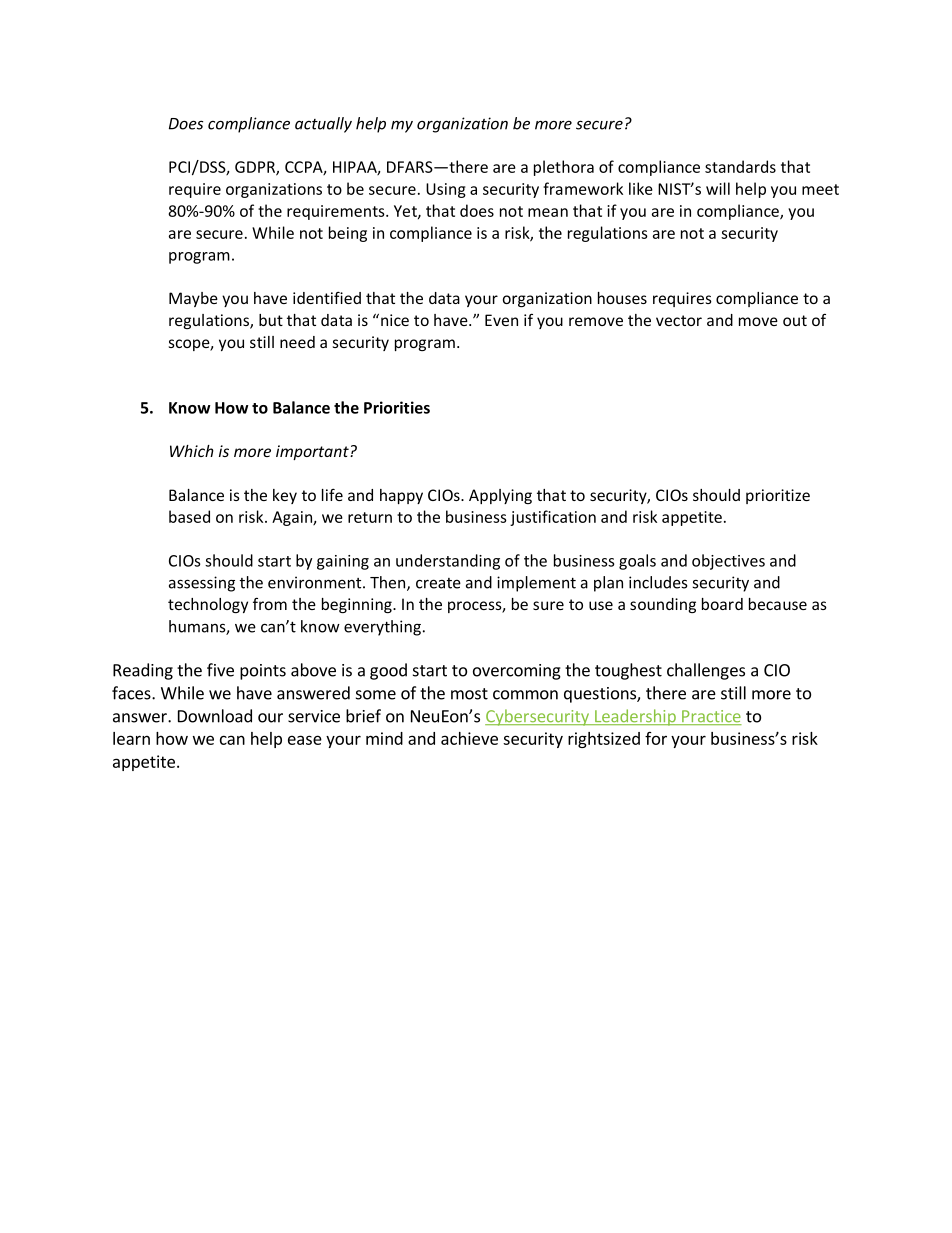 Image resolution: width=952 pixels, height=1233 pixels. What do you see at coordinates (323, 125) in the image?
I see `actually` at bounding box center [323, 125].
